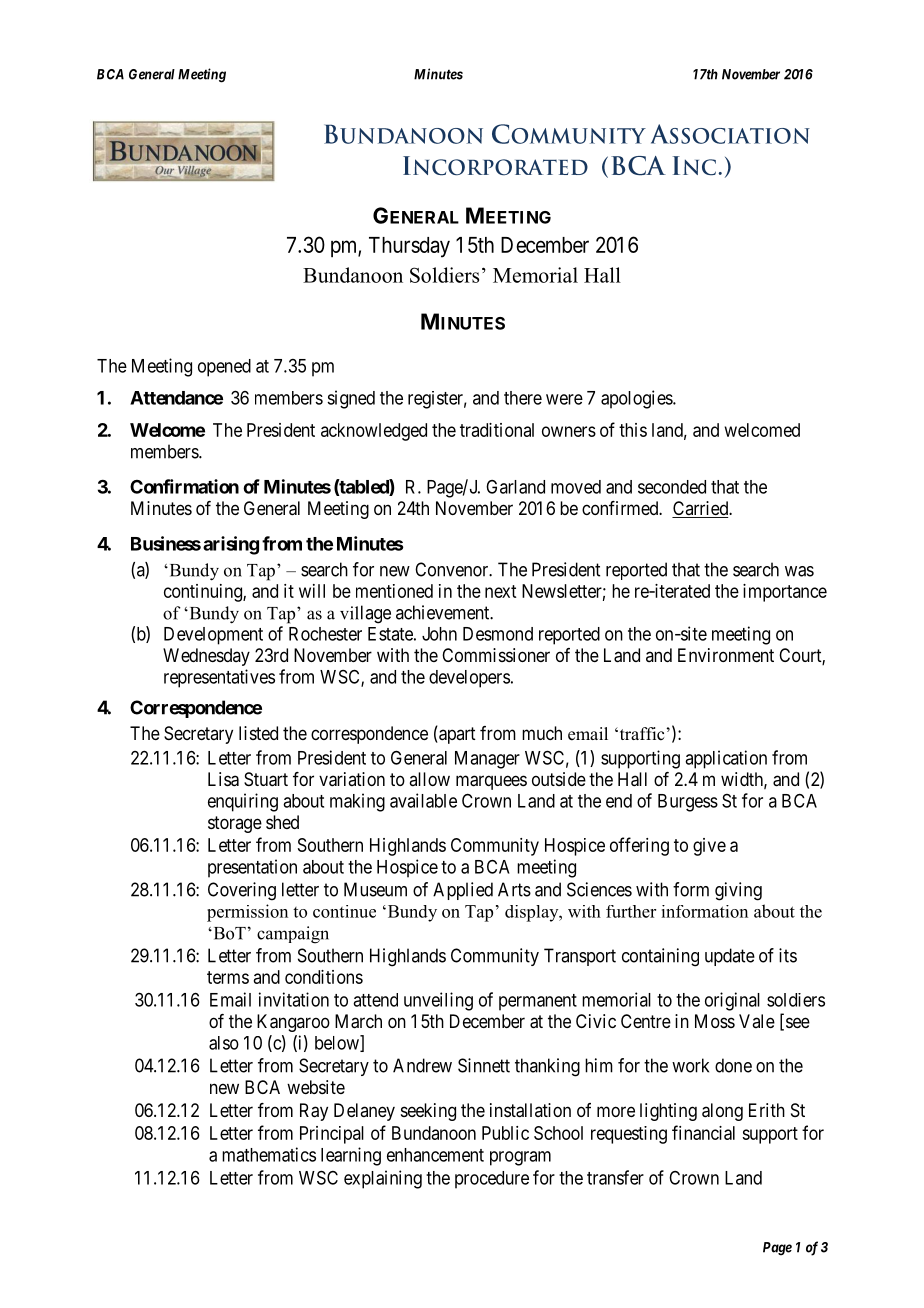 This screenshot has height=1308, width=924. I want to click on mathematics, so click(269, 1154).
